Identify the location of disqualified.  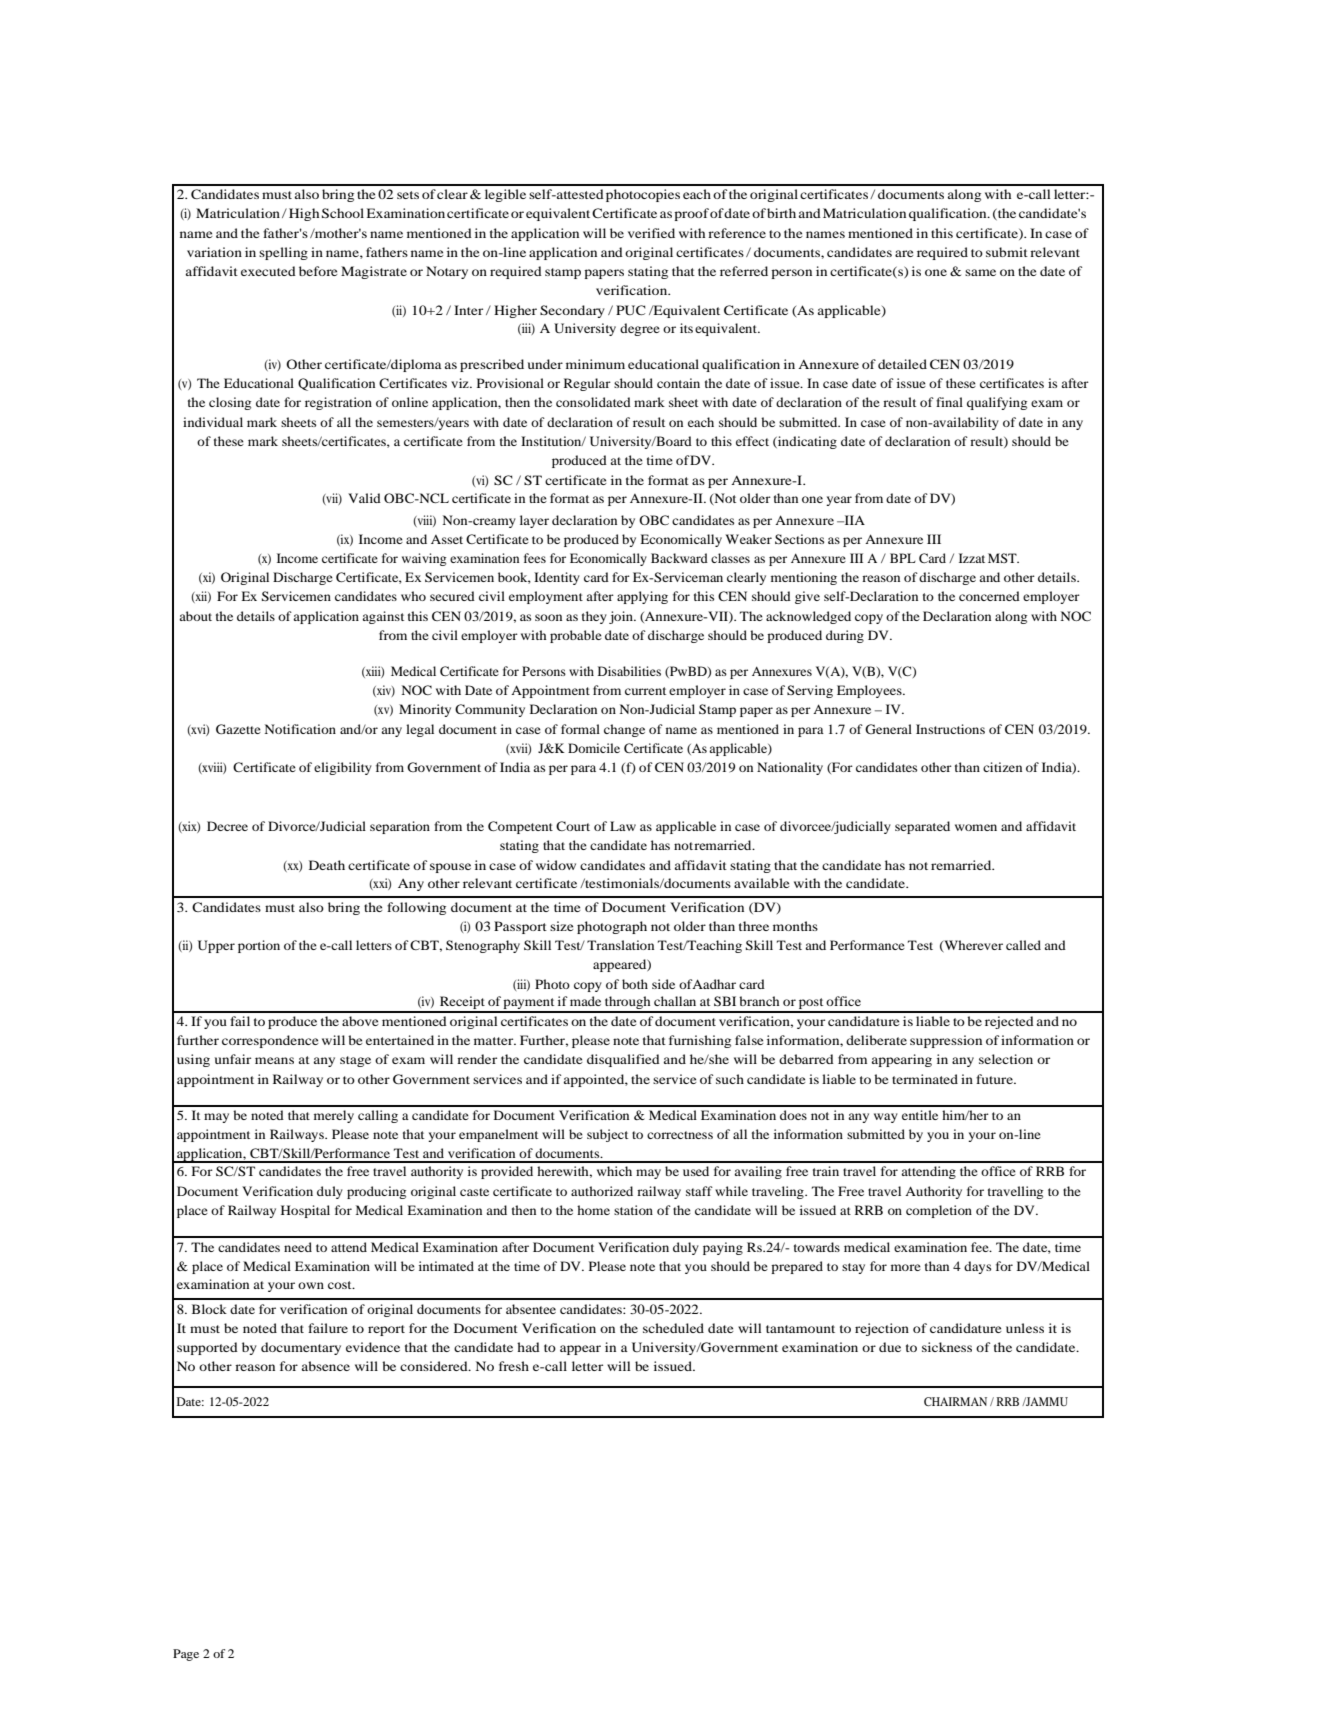
(623, 1060).
